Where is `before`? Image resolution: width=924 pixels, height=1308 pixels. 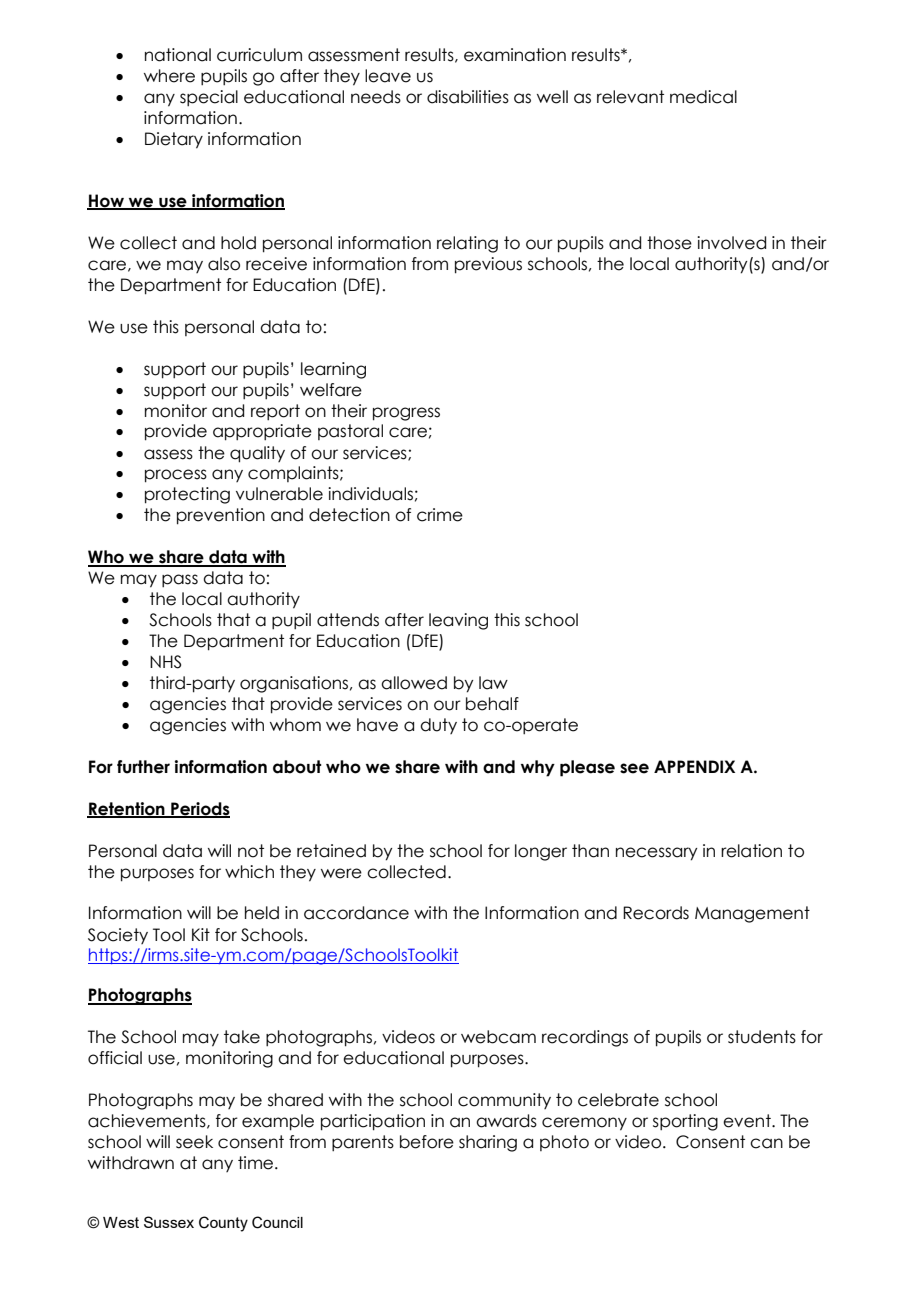
before is located at coordinates (427, 1142).
